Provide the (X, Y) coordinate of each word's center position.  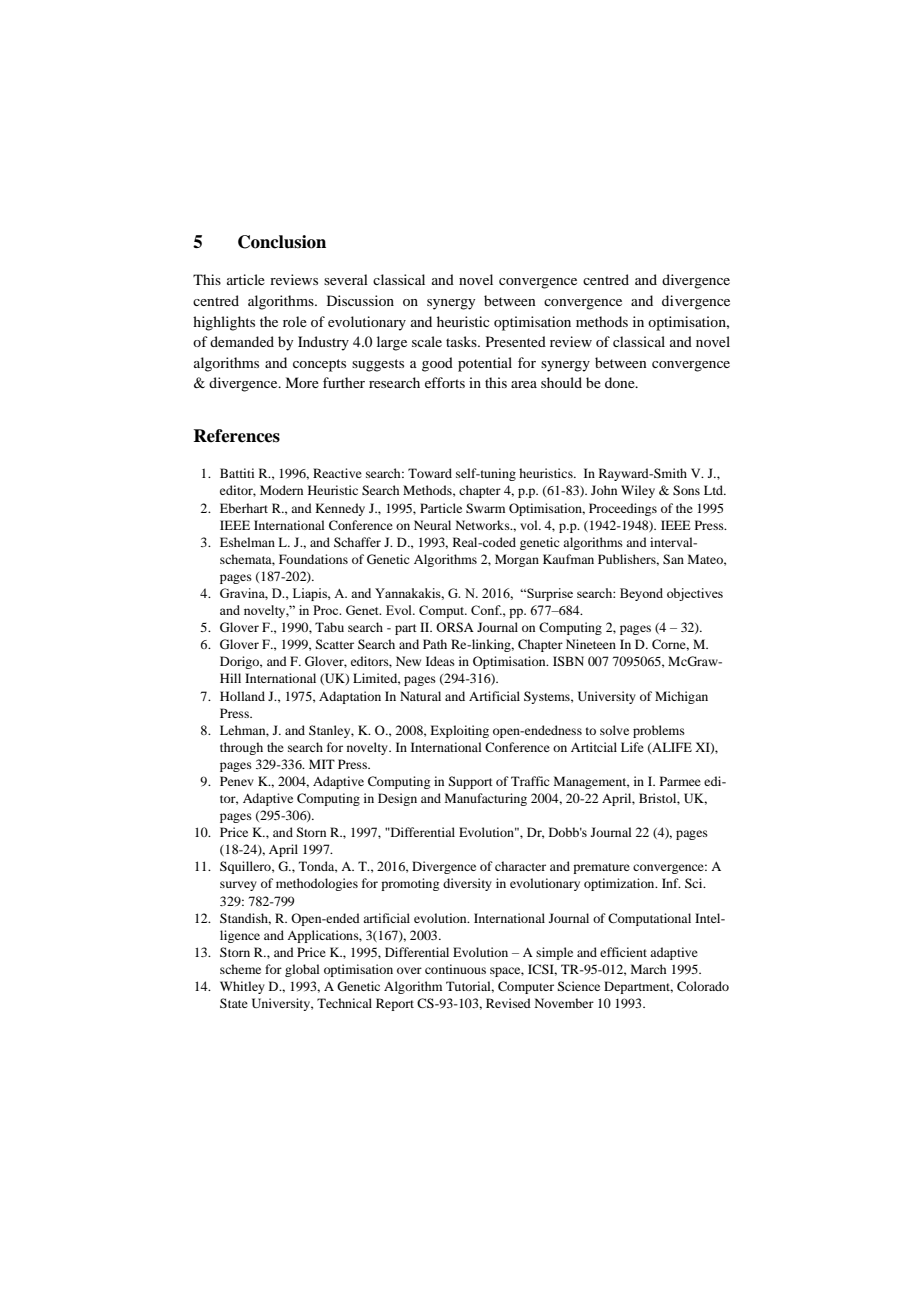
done (621, 382)
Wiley (638, 491)
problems (659, 731)
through (241, 748)
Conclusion (282, 242)
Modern (281, 490)
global (302, 970)
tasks (462, 341)
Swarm (485, 508)
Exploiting (459, 731)
